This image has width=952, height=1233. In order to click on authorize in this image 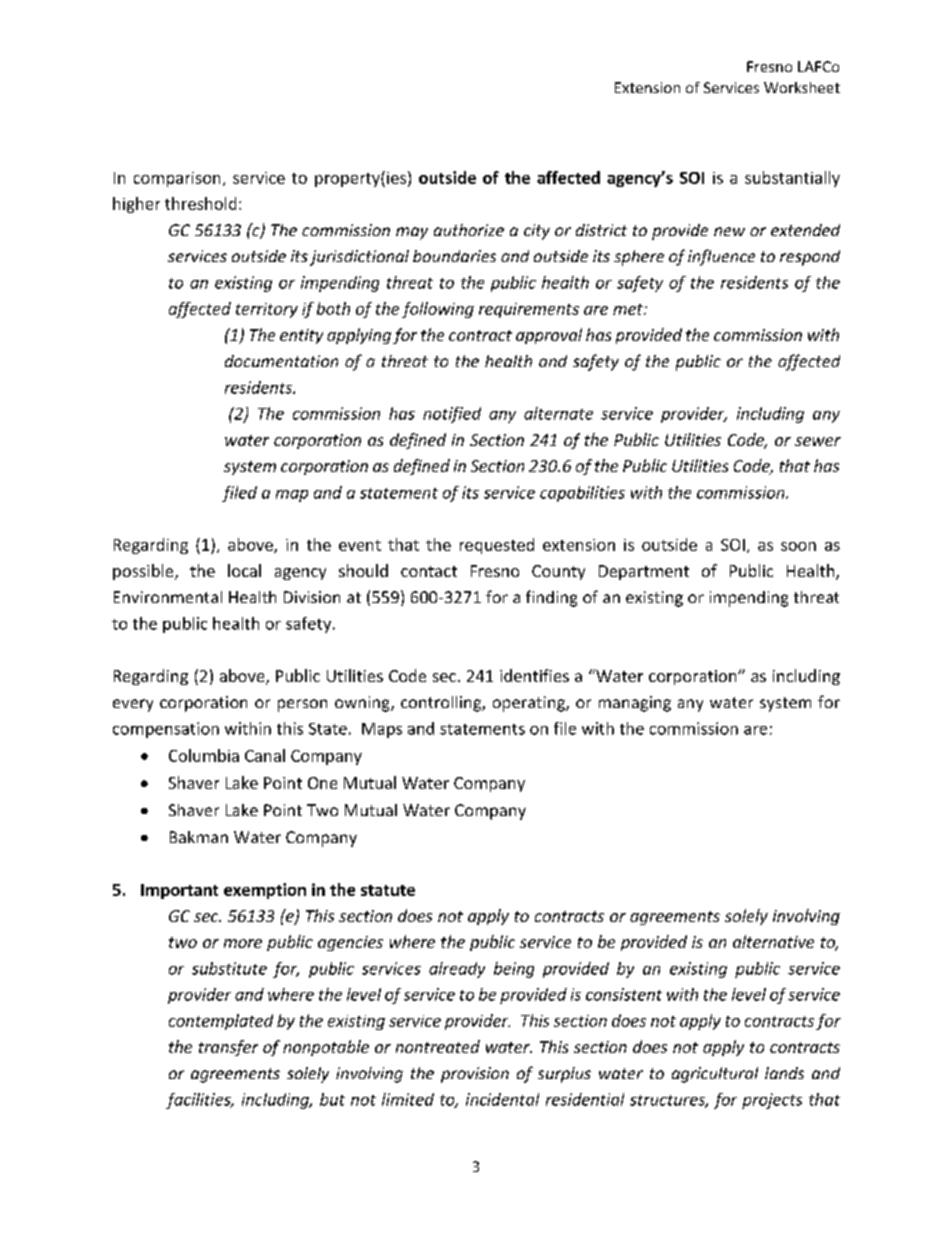, I will do `click(469, 230)`.
